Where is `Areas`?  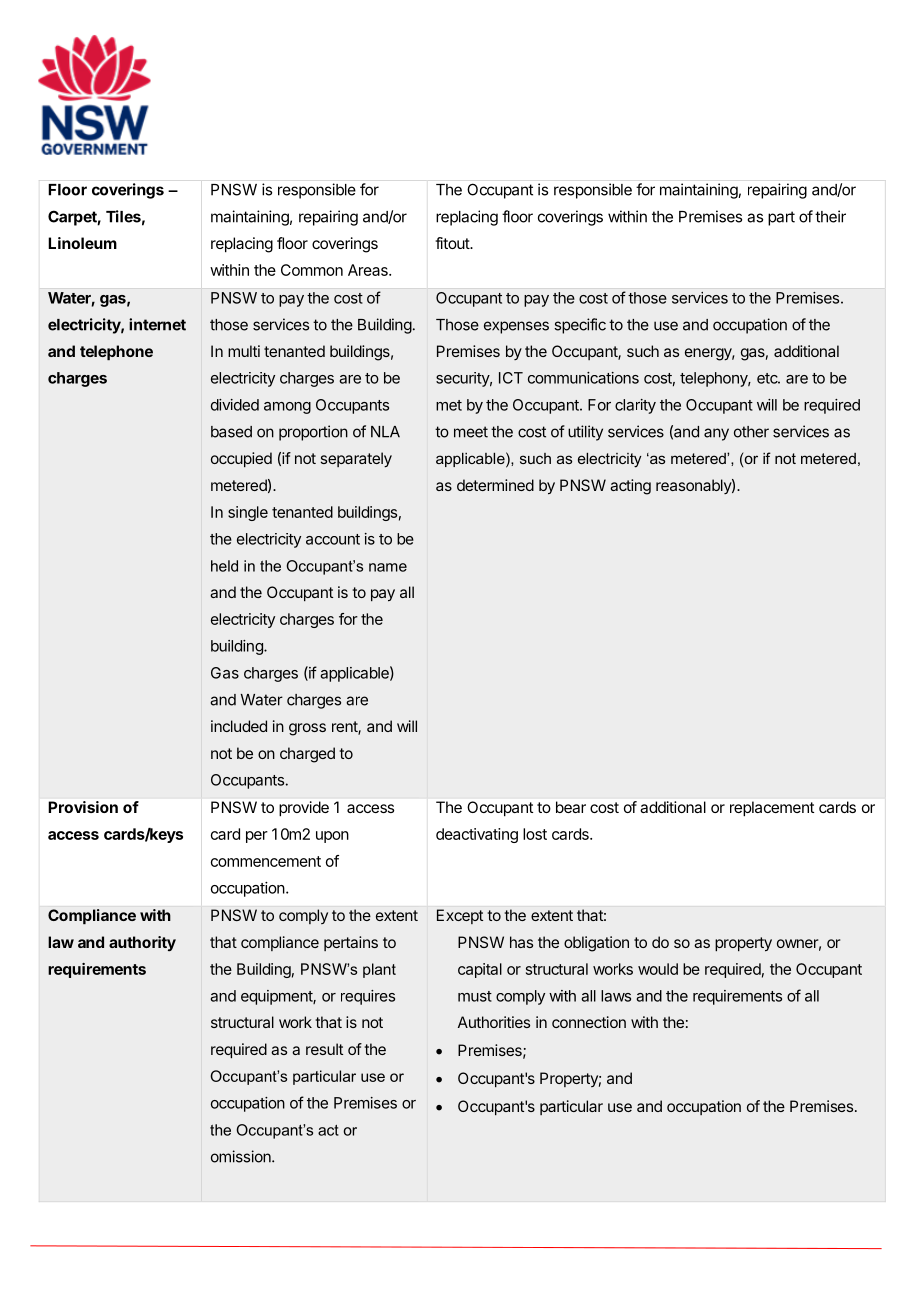 Areas is located at coordinates (369, 270).
